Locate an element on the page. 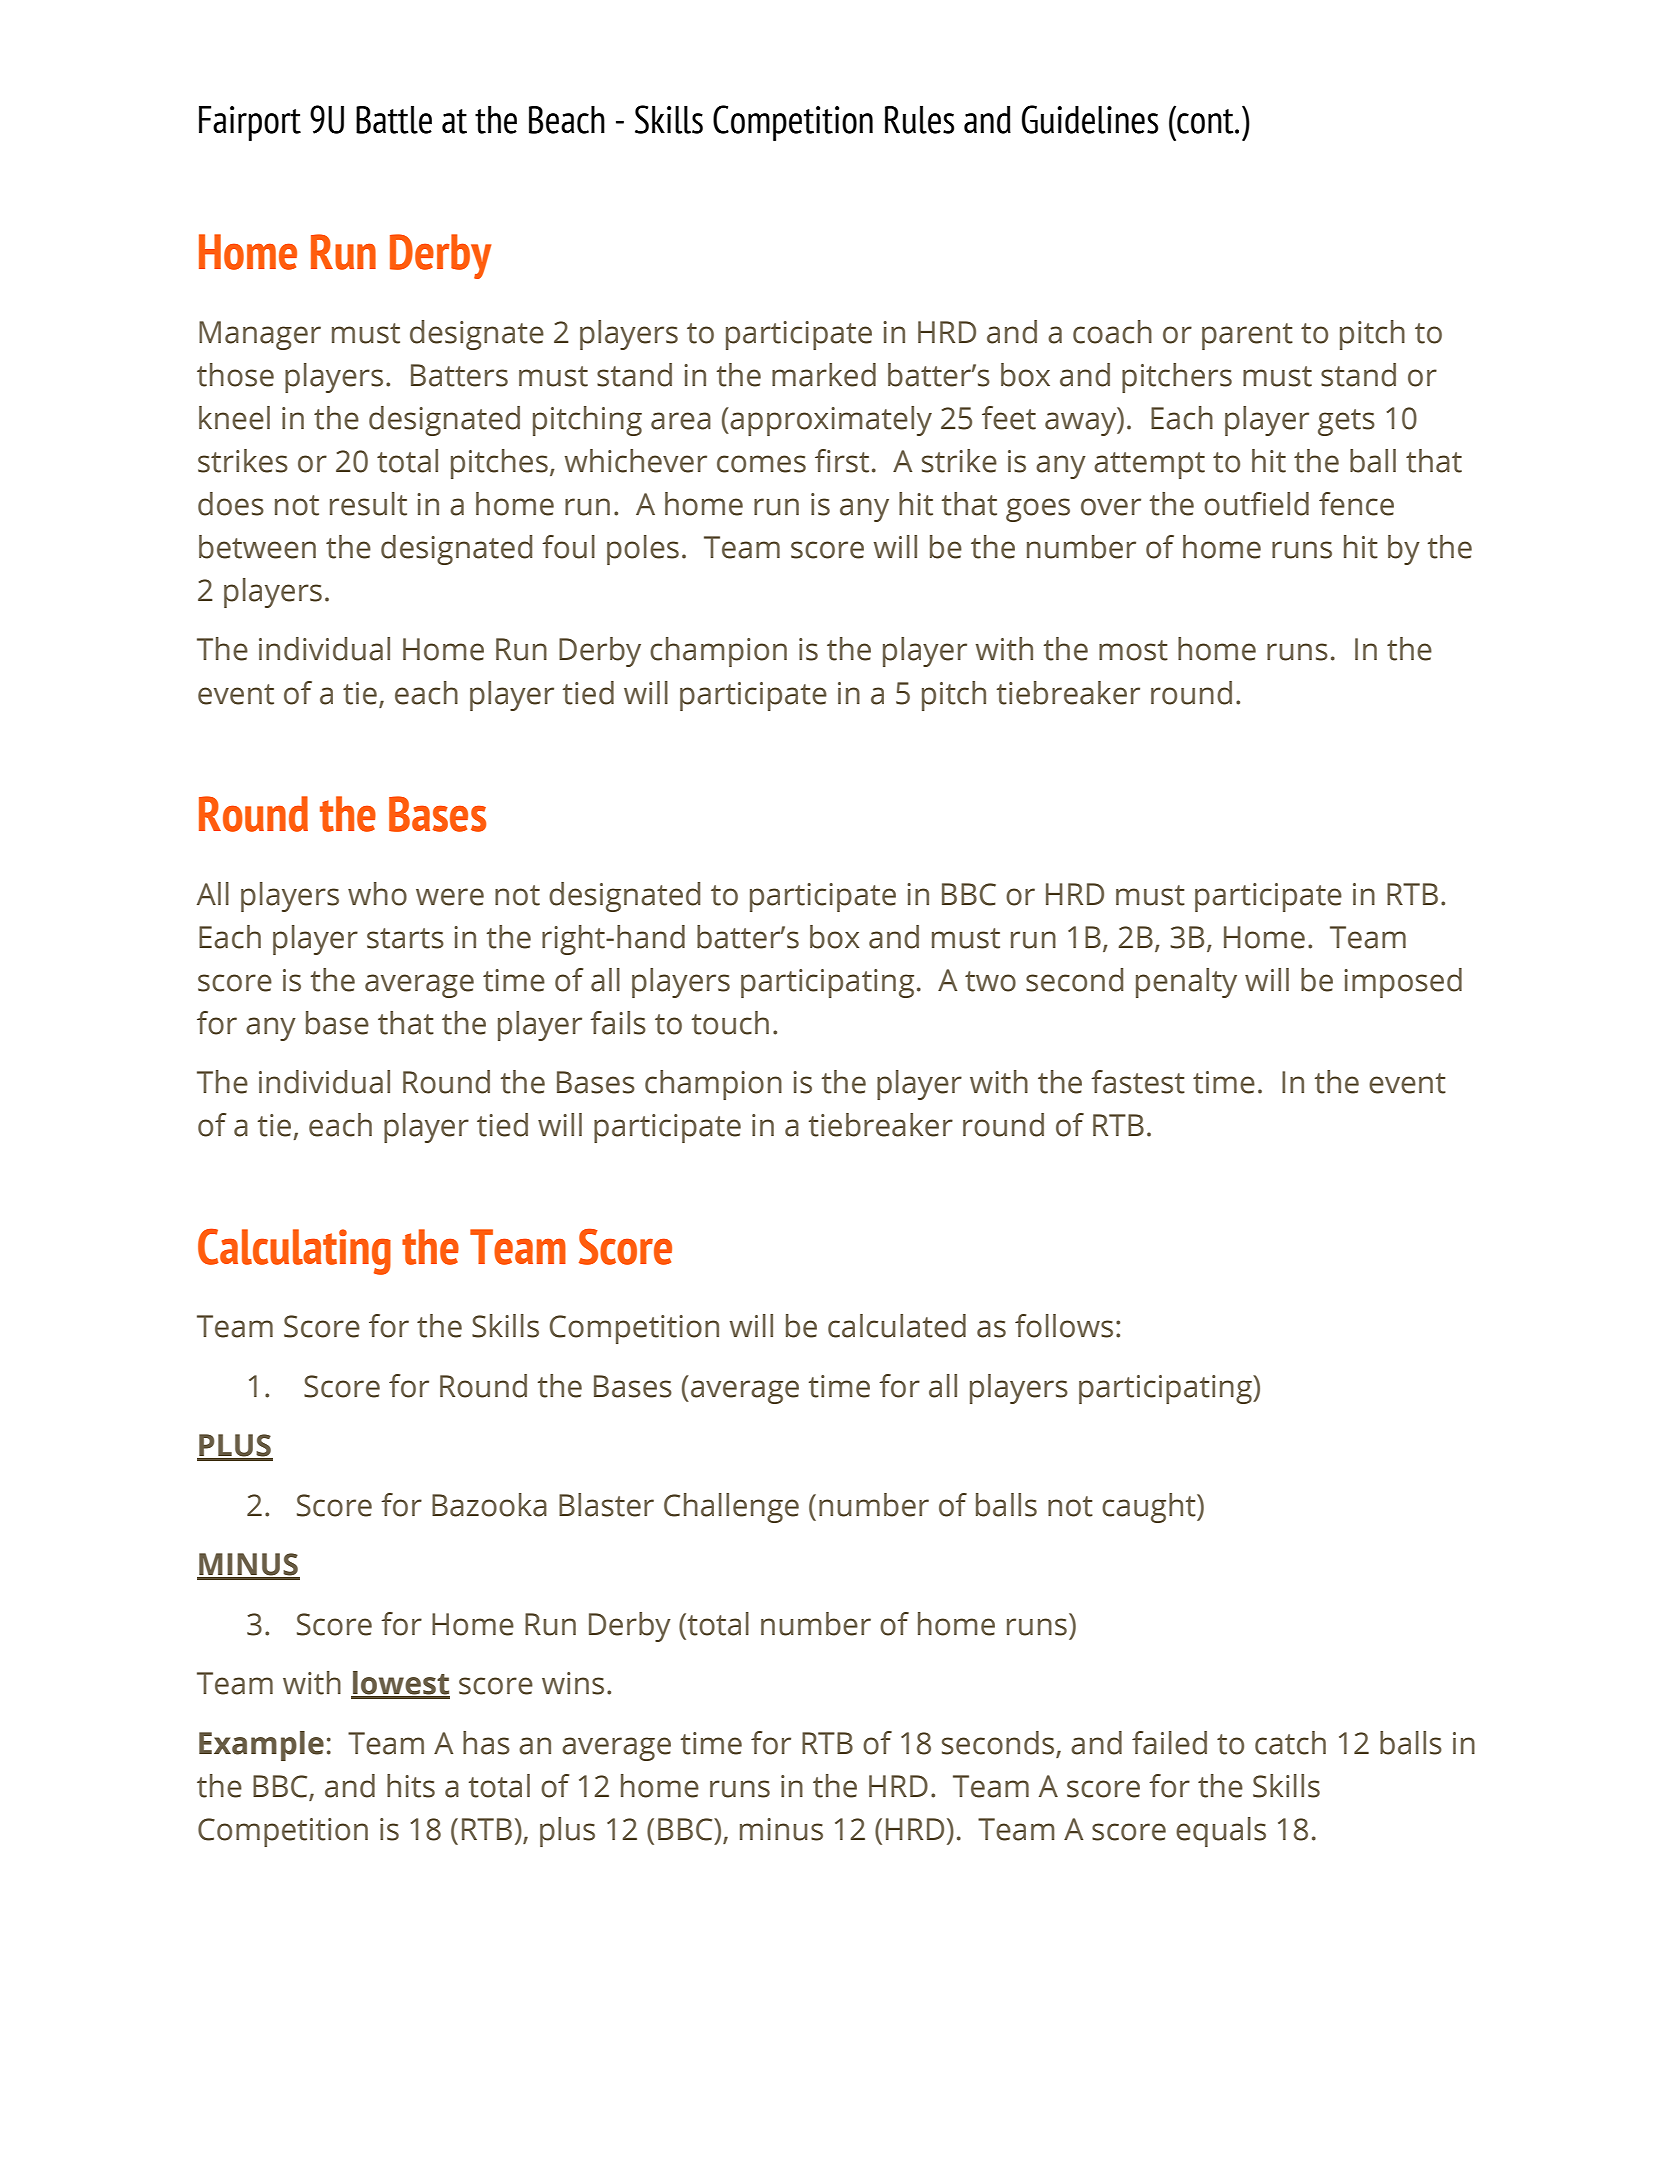 The image size is (1674, 2166). wins is located at coordinates (573, 1683).
